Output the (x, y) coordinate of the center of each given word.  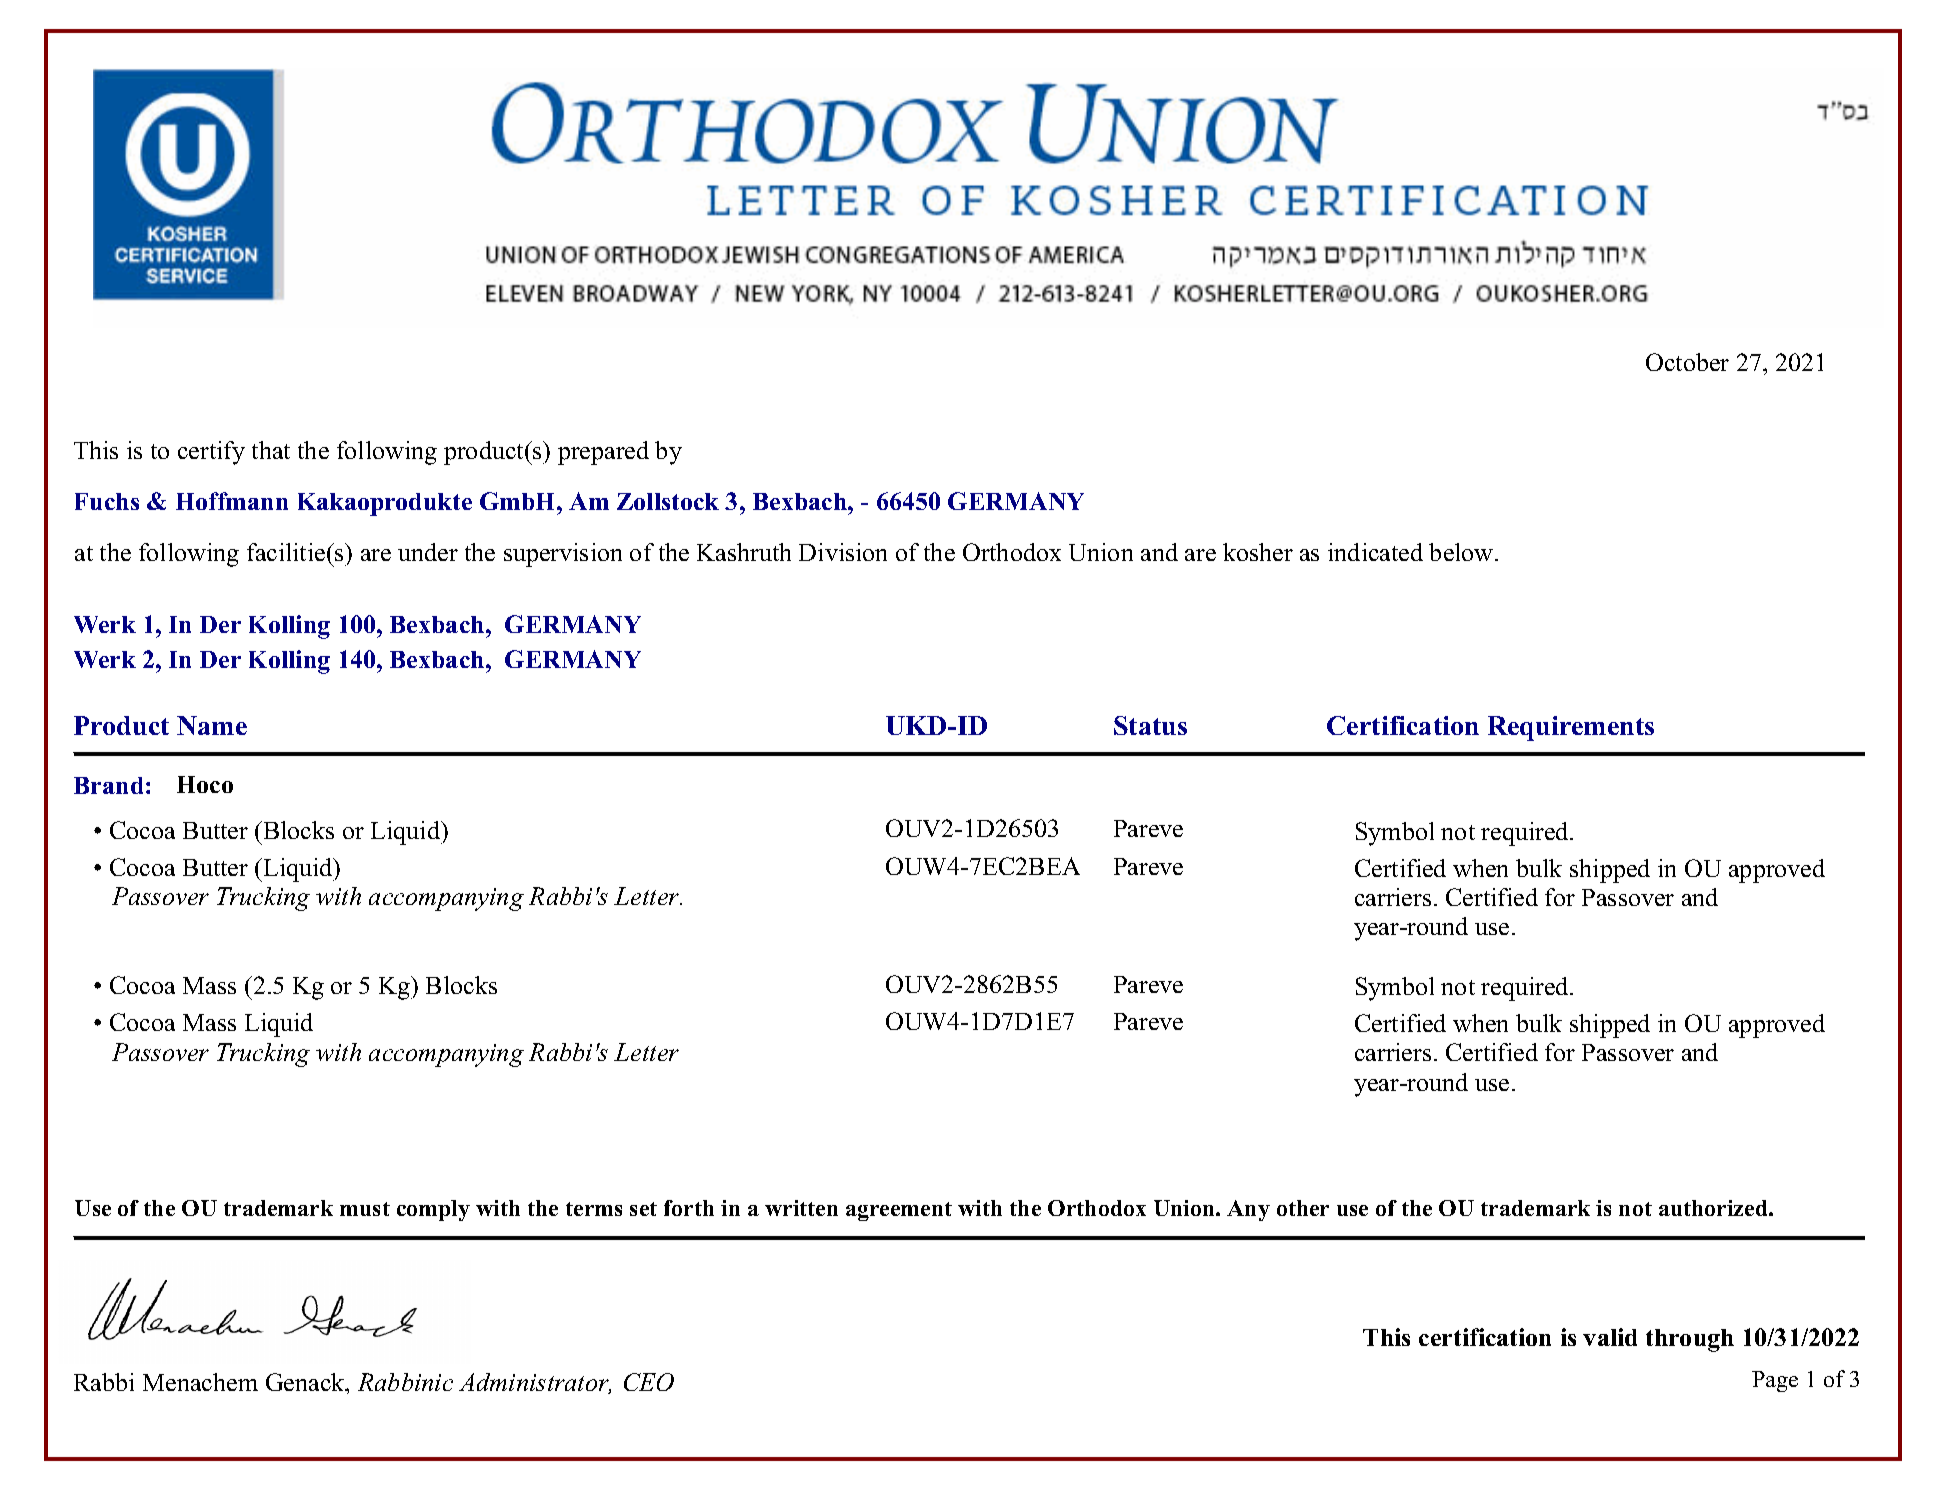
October (1687, 362)
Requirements (1571, 728)
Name (212, 725)
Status (1150, 725)
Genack (306, 1382)
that (271, 450)
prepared (603, 453)
